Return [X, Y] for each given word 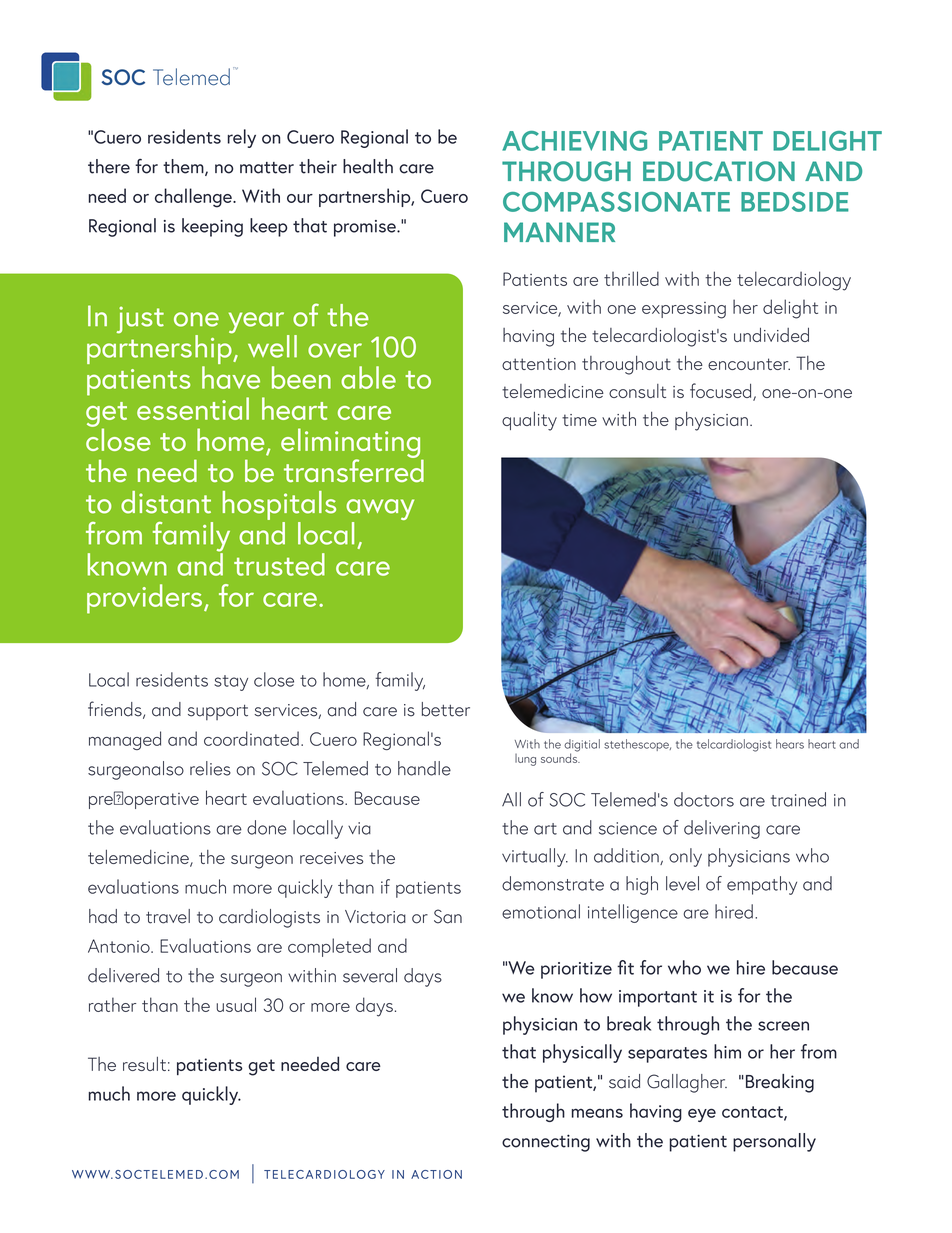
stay [231, 683]
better [446, 709]
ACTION [436, 1174]
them [184, 167]
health [368, 166]
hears [790, 744]
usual [236, 1004]
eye [702, 1115]
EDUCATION [719, 171]
